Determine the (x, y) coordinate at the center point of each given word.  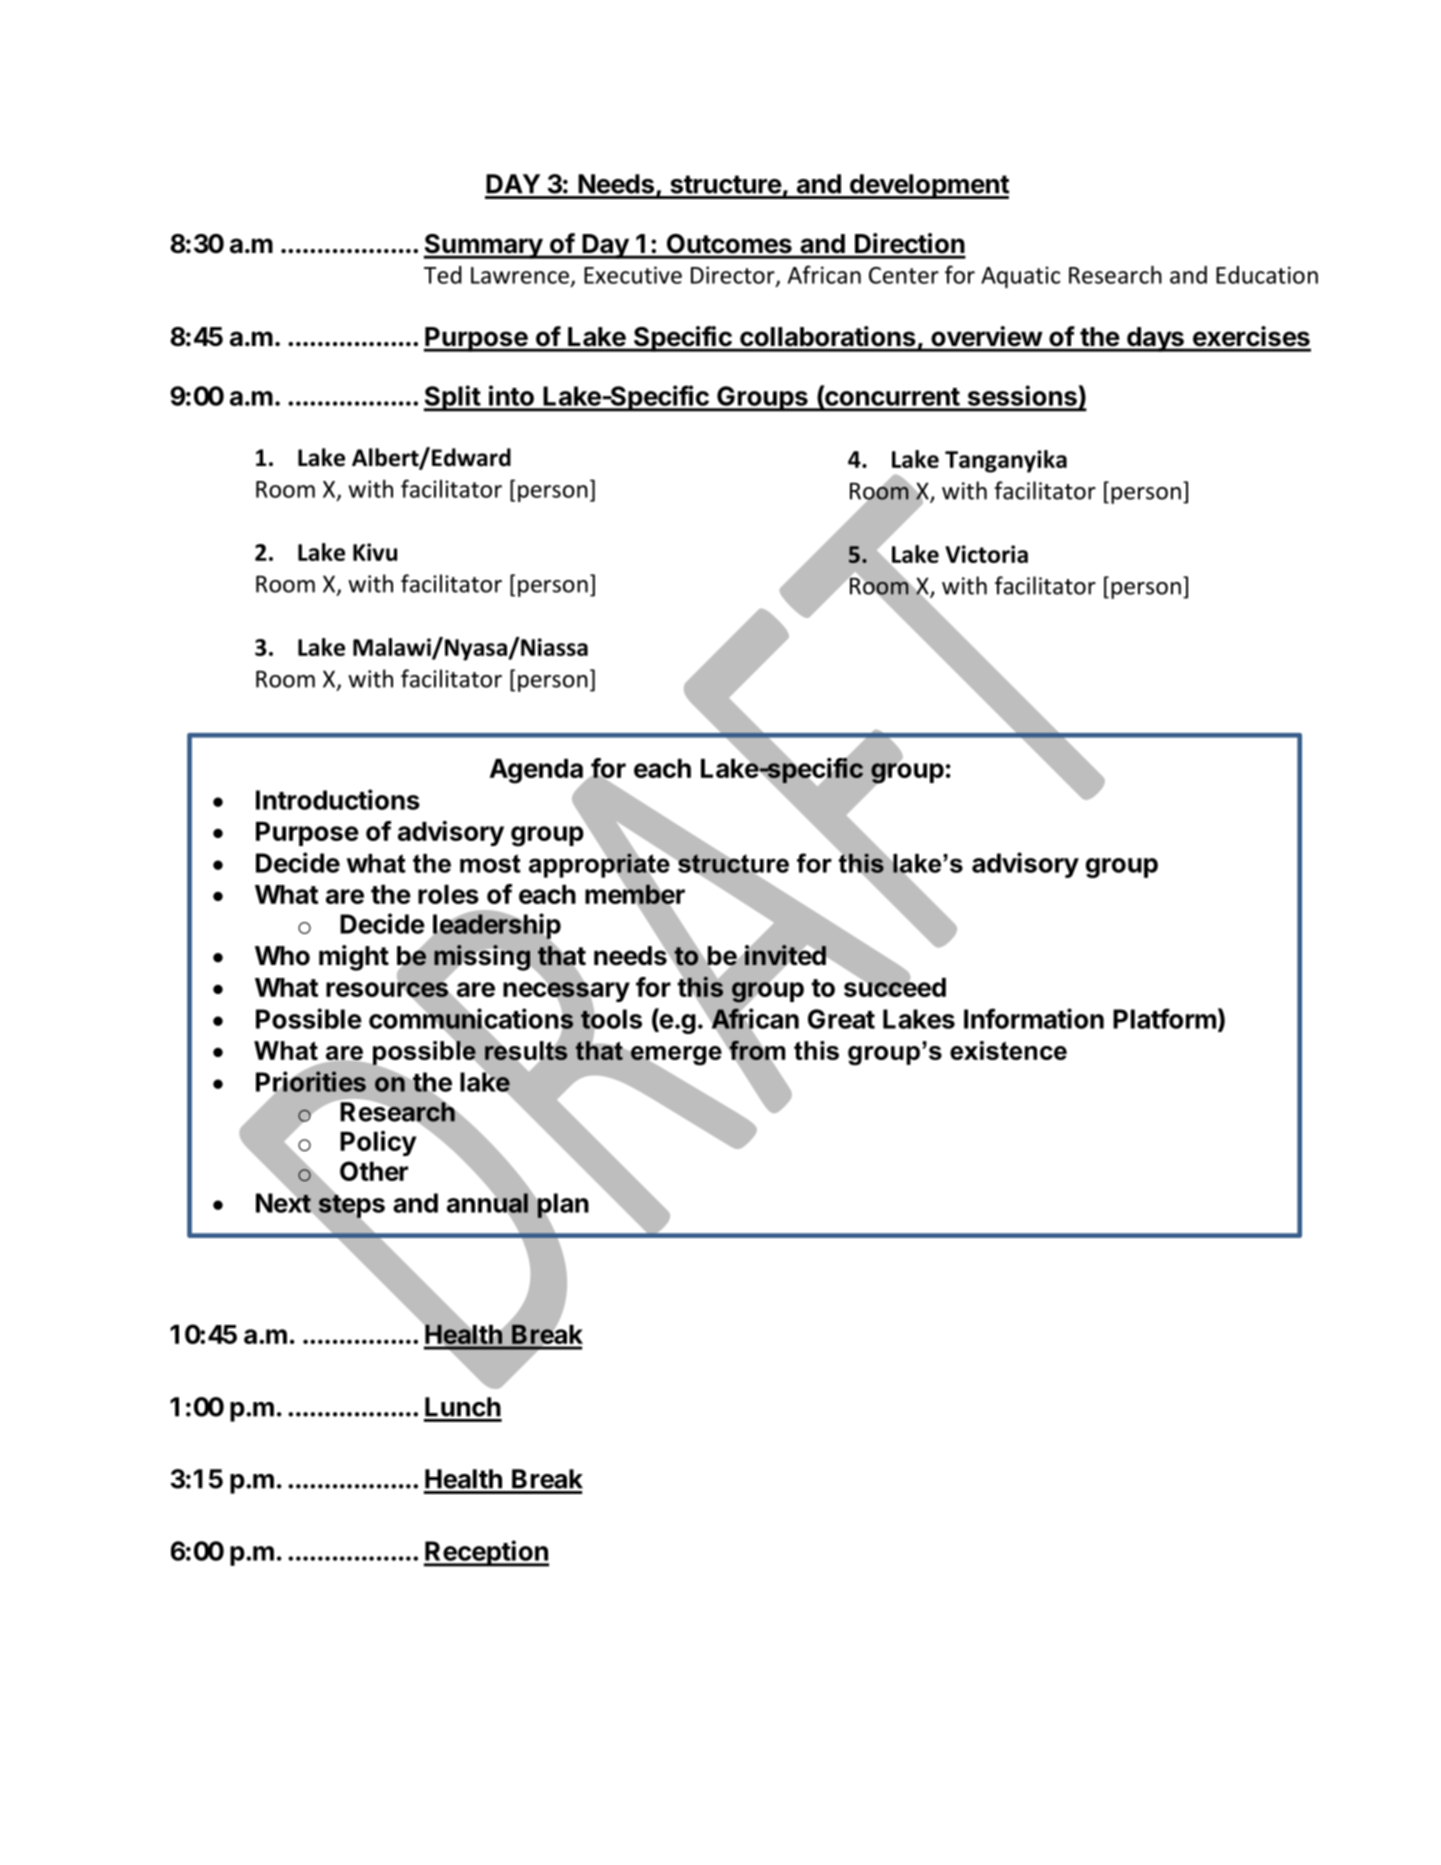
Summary (484, 246)
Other (374, 1171)
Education (1267, 275)
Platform (1164, 1018)
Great (841, 1019)
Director (734, 276)
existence (1008, 1050)
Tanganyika (1006, 461)
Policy (378, 1143)
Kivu (375, 552)
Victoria (986, 554)
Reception (486, 1553)
